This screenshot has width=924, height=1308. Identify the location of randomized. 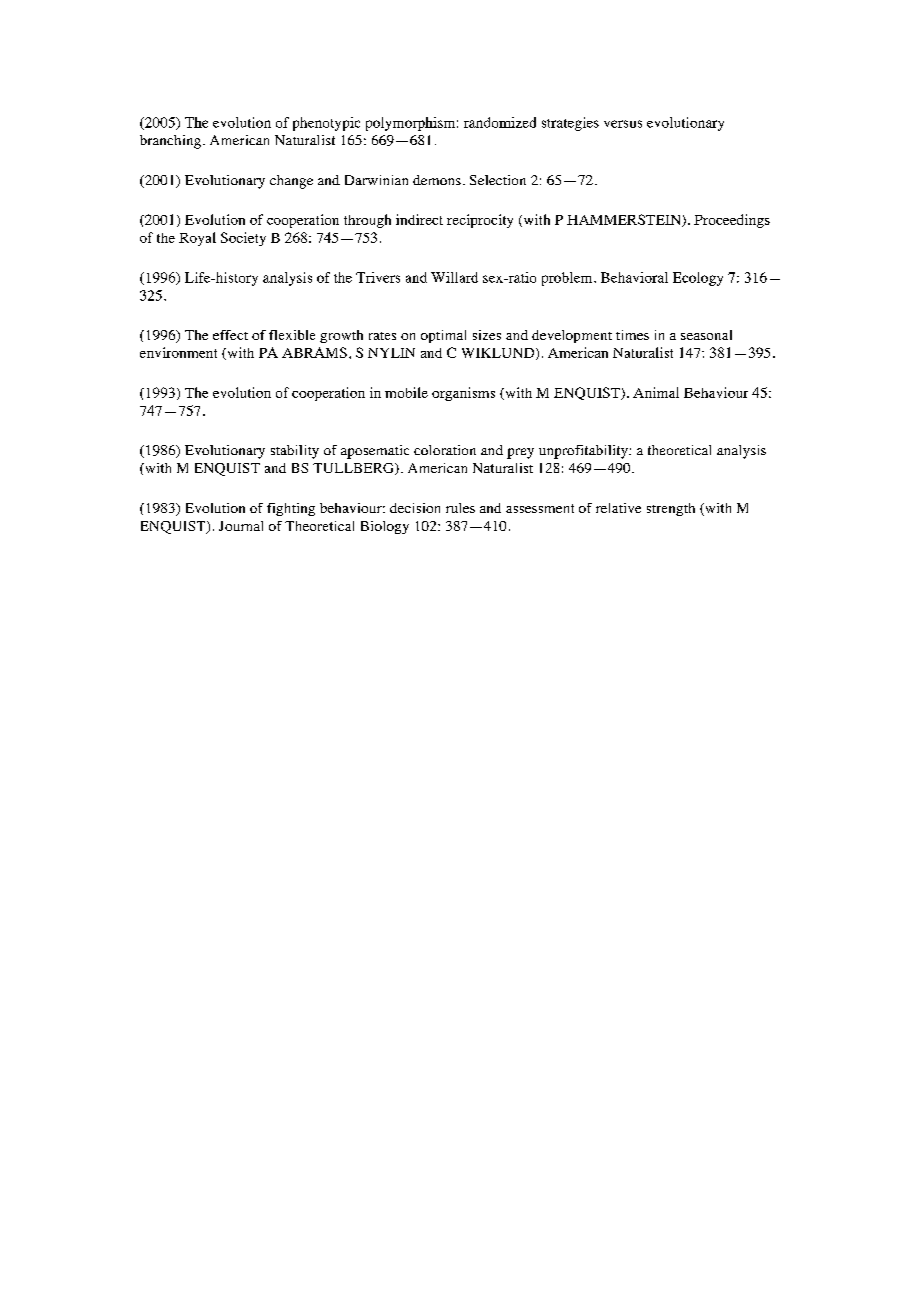
(500, 122).
